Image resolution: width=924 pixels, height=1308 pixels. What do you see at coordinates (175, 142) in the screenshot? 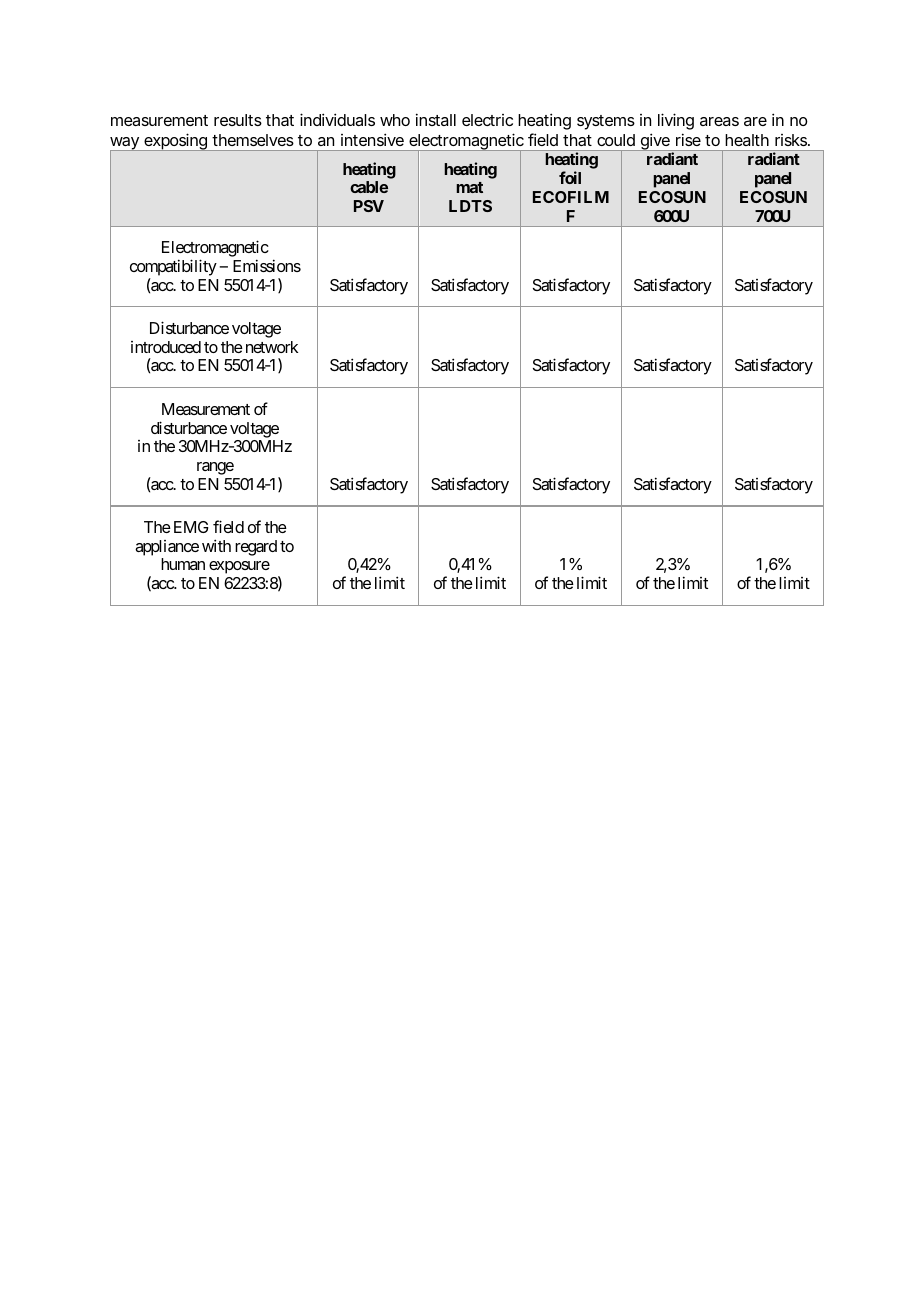
I see `exposing` at bounding box center [175, 142].
